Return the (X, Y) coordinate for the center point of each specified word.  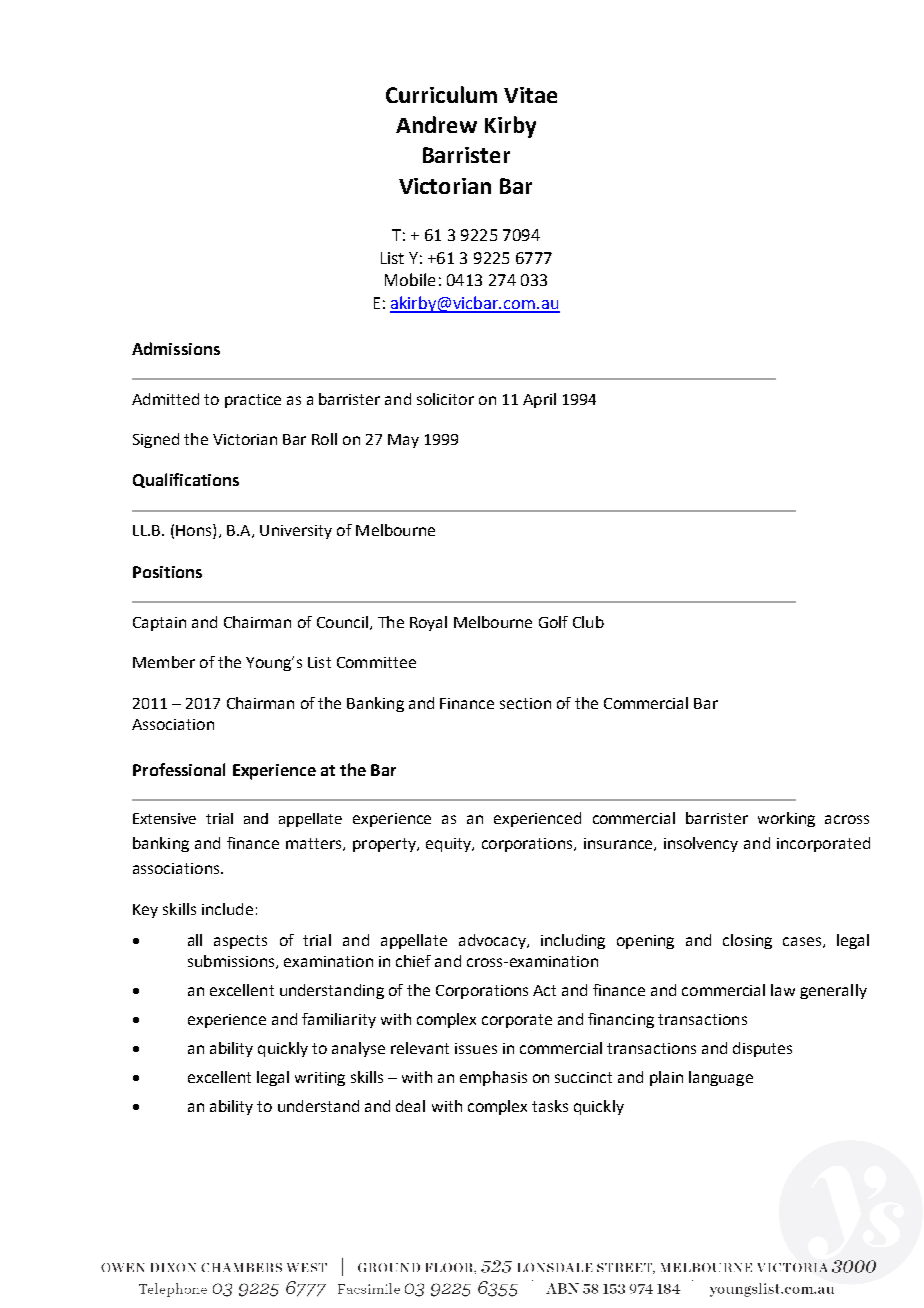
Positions (167, 572)
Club (588, 622)
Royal (428, 623)
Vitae (530, 95)
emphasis (493, 1078)
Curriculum (441, 94)
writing (320, 1079)
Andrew (436, 124)
